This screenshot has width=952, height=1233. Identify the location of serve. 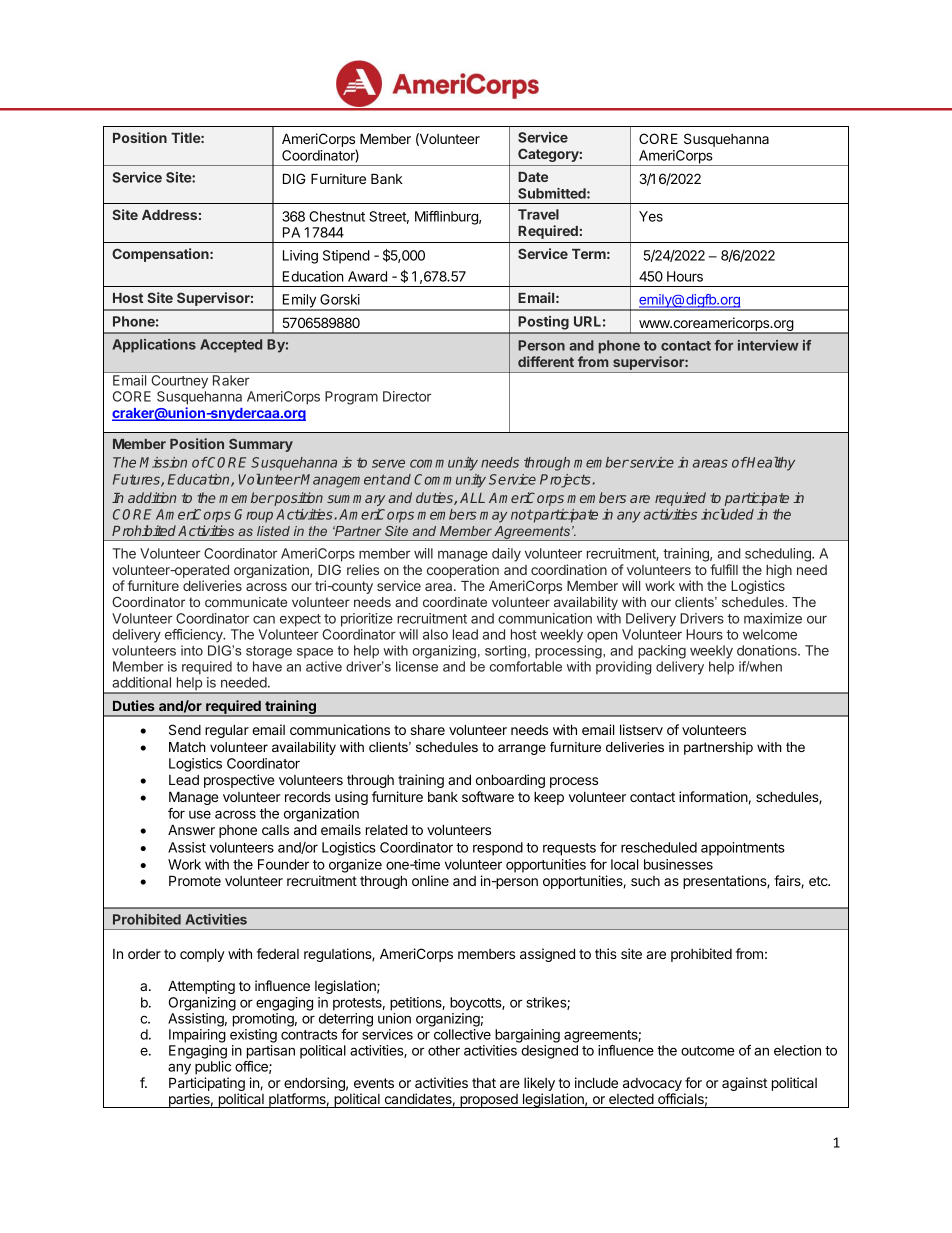
(388, 463).
